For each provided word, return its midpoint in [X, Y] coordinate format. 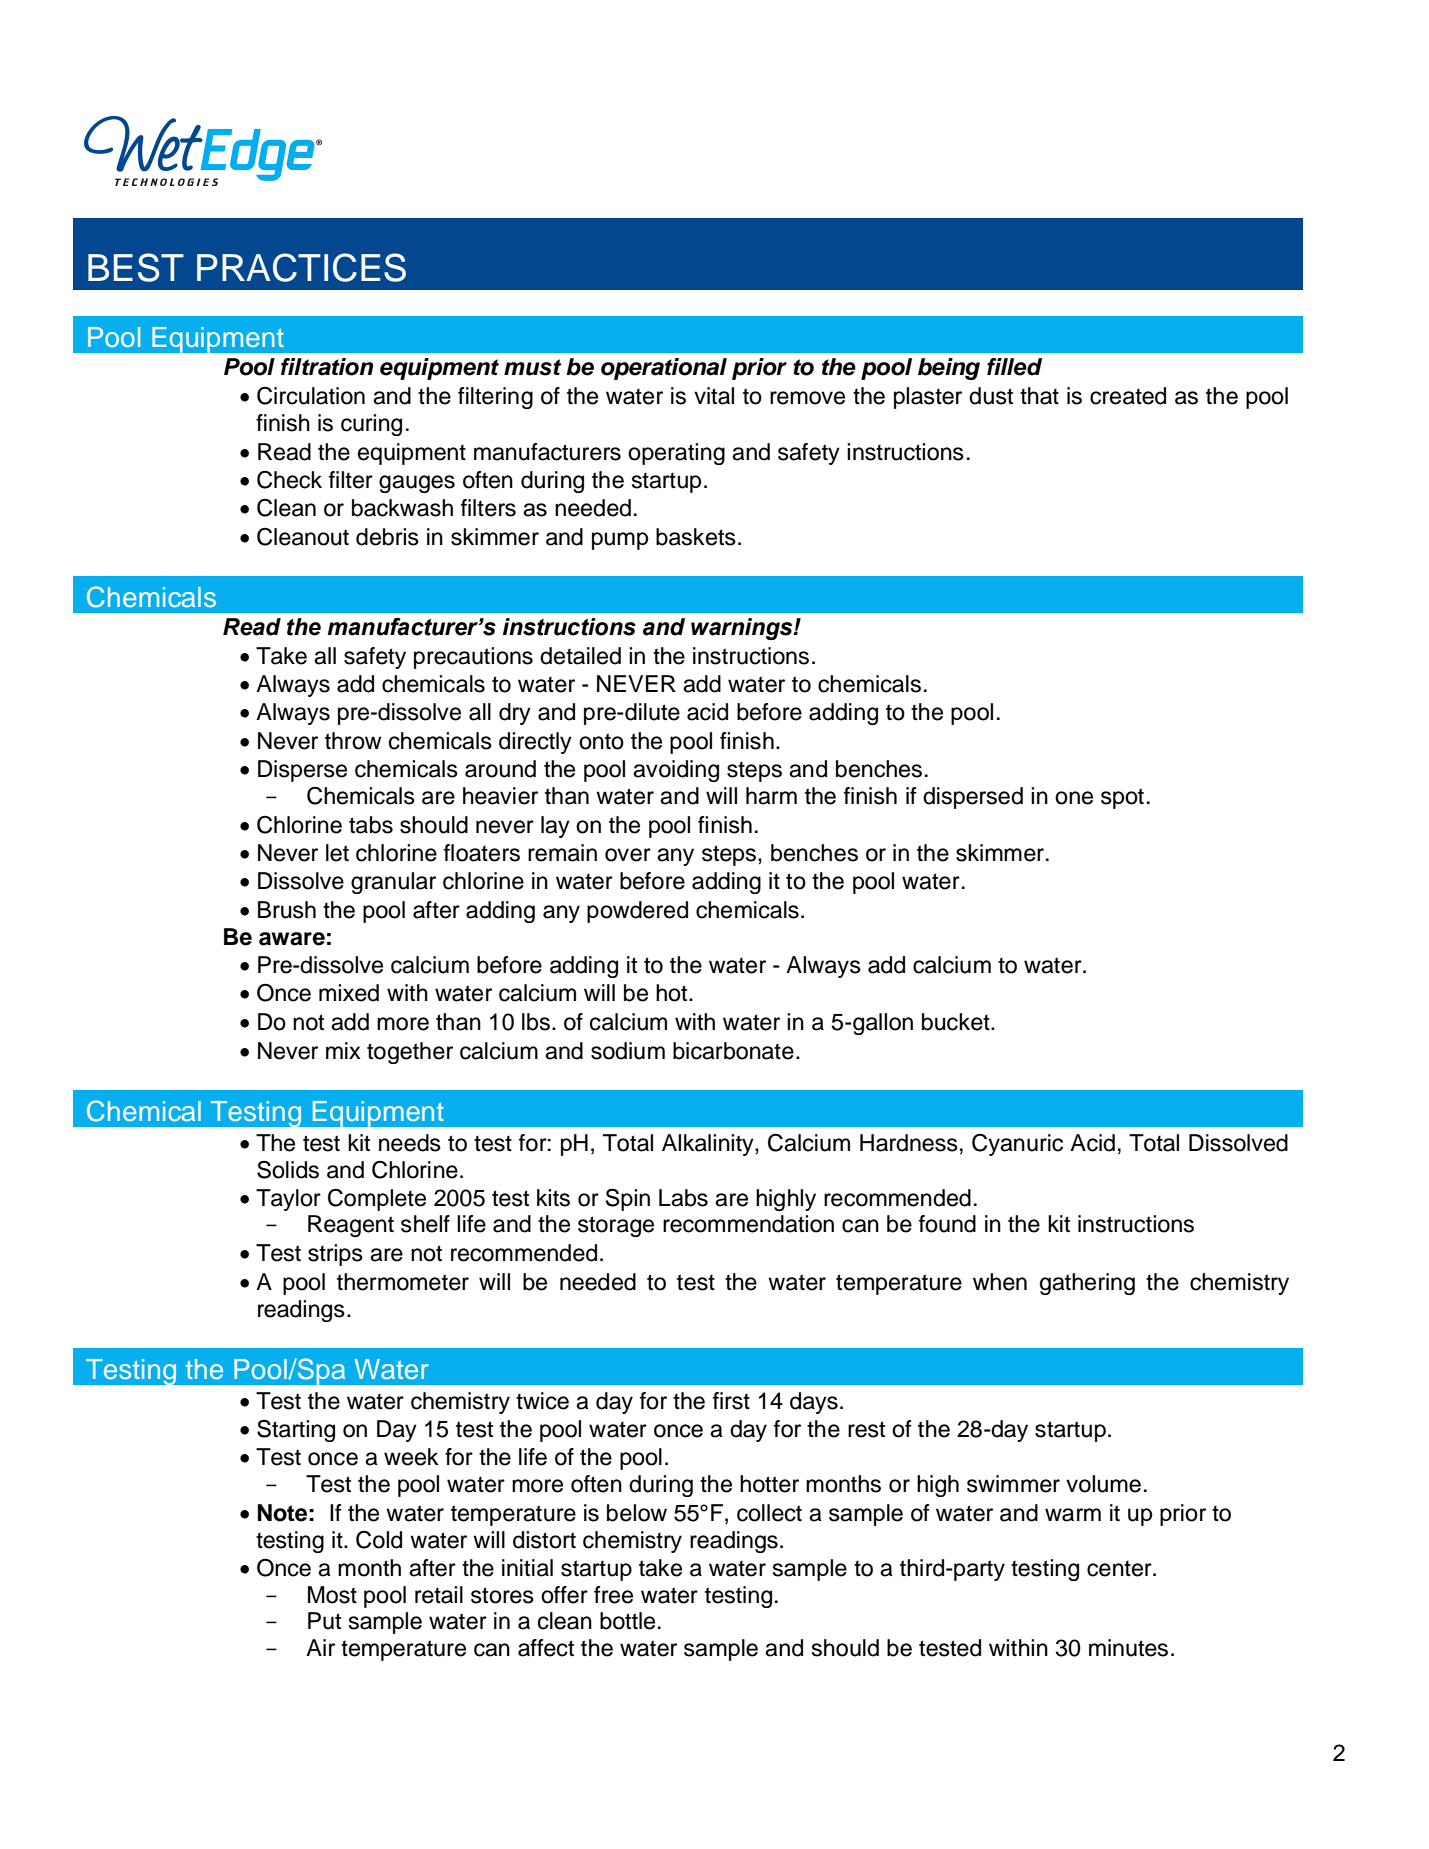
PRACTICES [301, 267]
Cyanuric [1017, 1145]
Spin [628, 1199]
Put [324, 1621]
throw [353, 741]
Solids [288, 1170]
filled [1014, 367]
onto [601, 741]
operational [664, 369]
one [1074, 798]
